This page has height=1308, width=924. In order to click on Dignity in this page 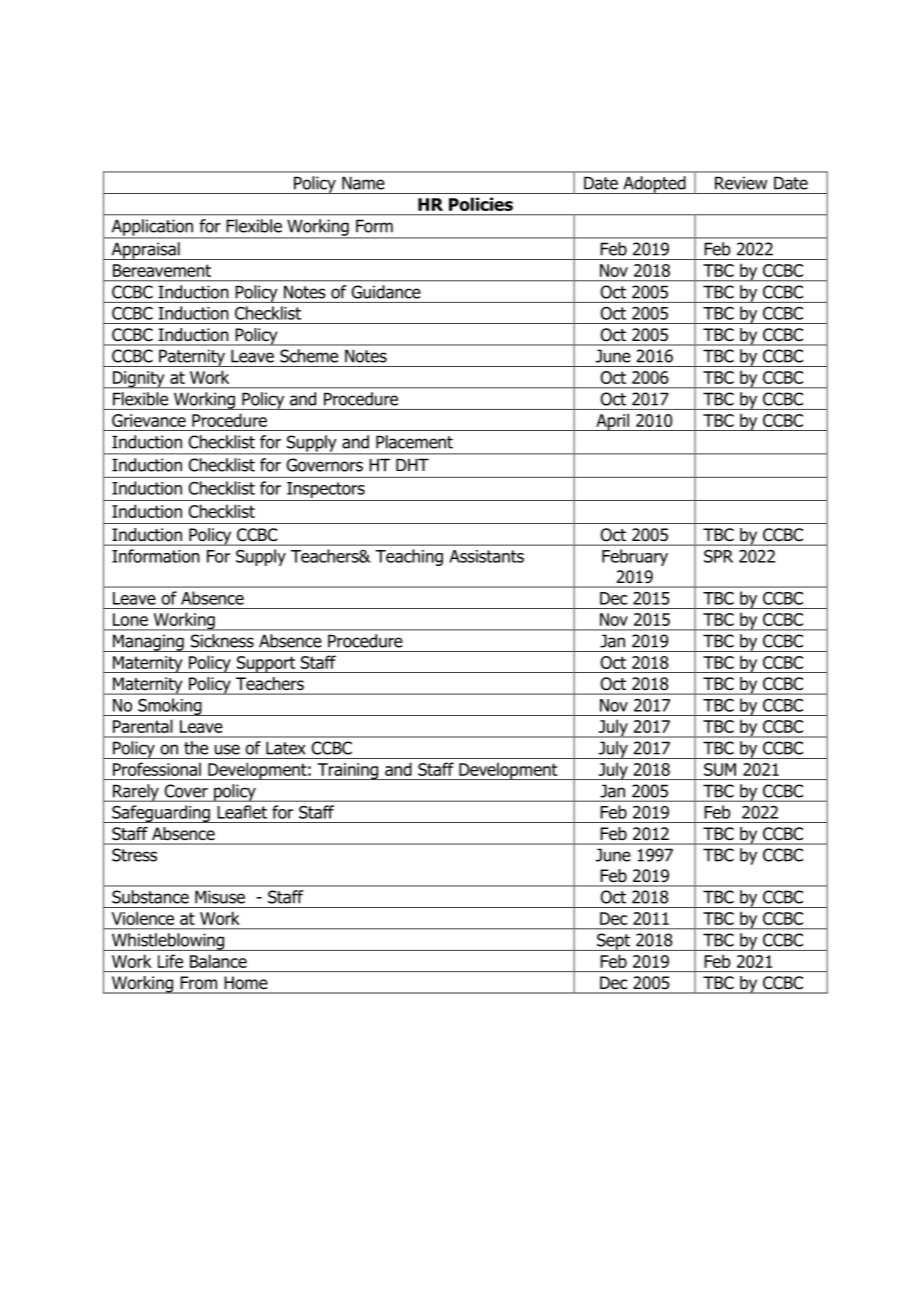, I will do `click(139, 380)`.
